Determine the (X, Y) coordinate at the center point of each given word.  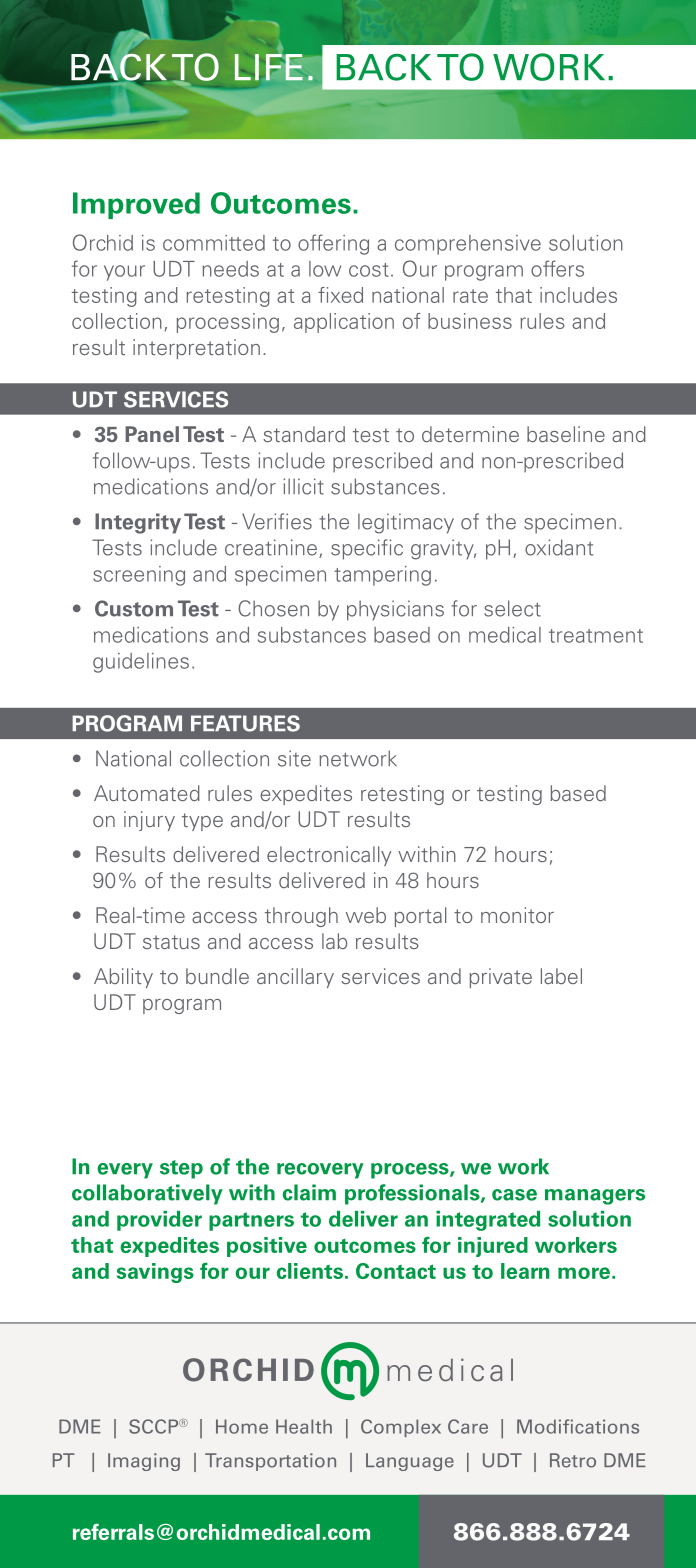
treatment (596, 636)
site (294, 758)
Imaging (144, 1462)
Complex (401, 1428)
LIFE (269, 67)
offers (557, 268)
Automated (147, 793)
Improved (136, 205)
